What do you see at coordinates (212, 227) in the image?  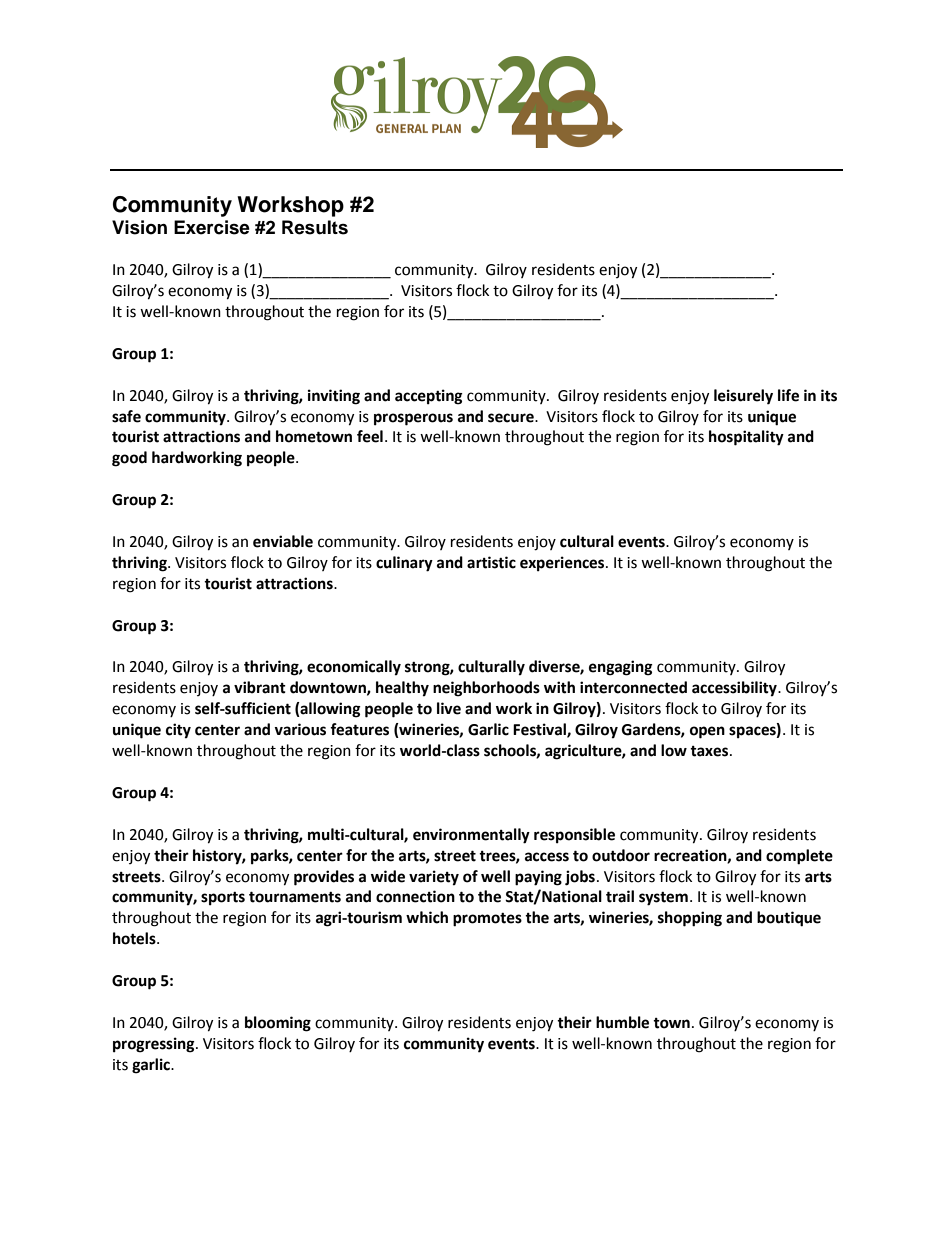 I see `Exercise` at bounding box center [212, 227].
